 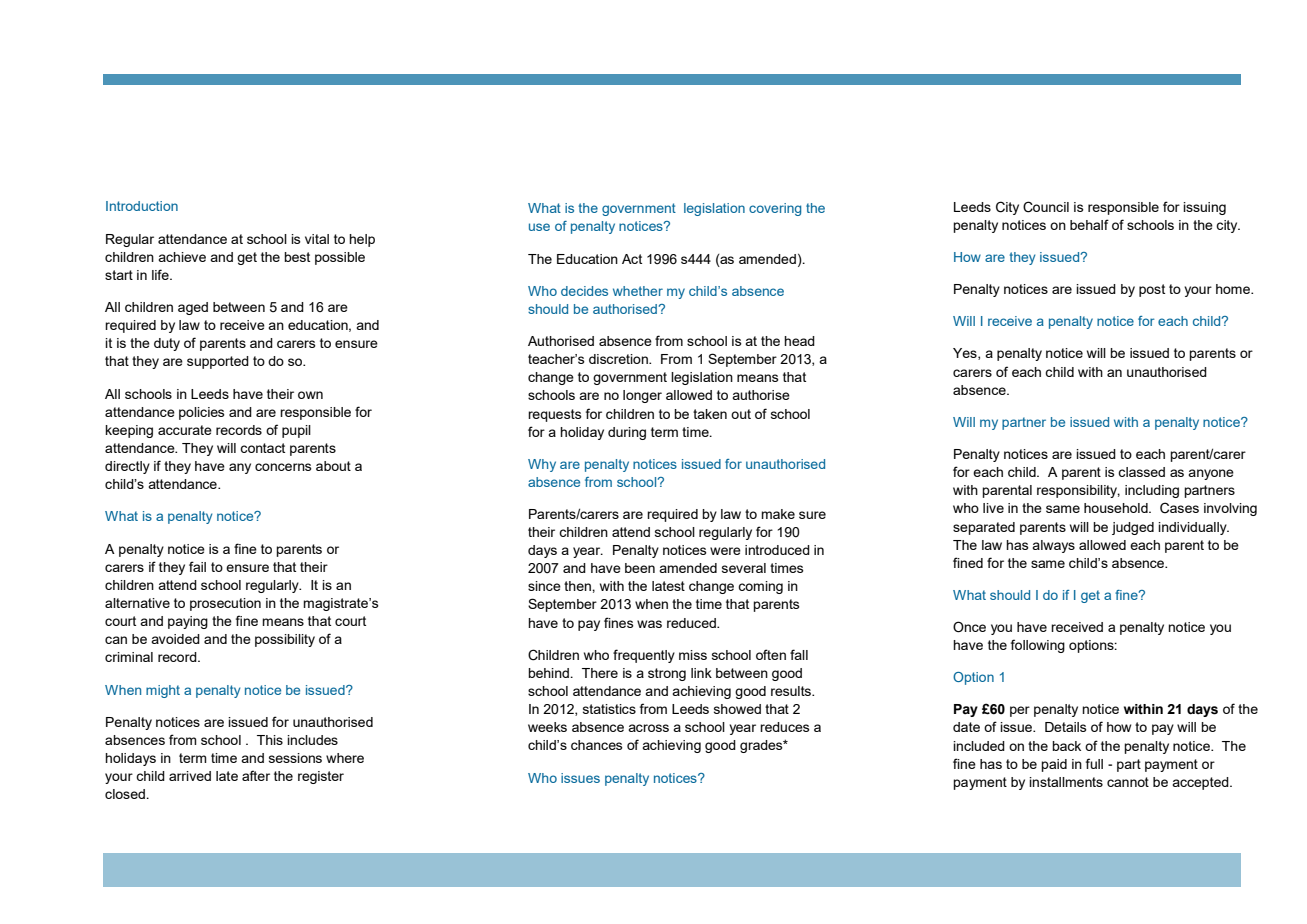 I want to click on household, so click(x=1117, y=508).
